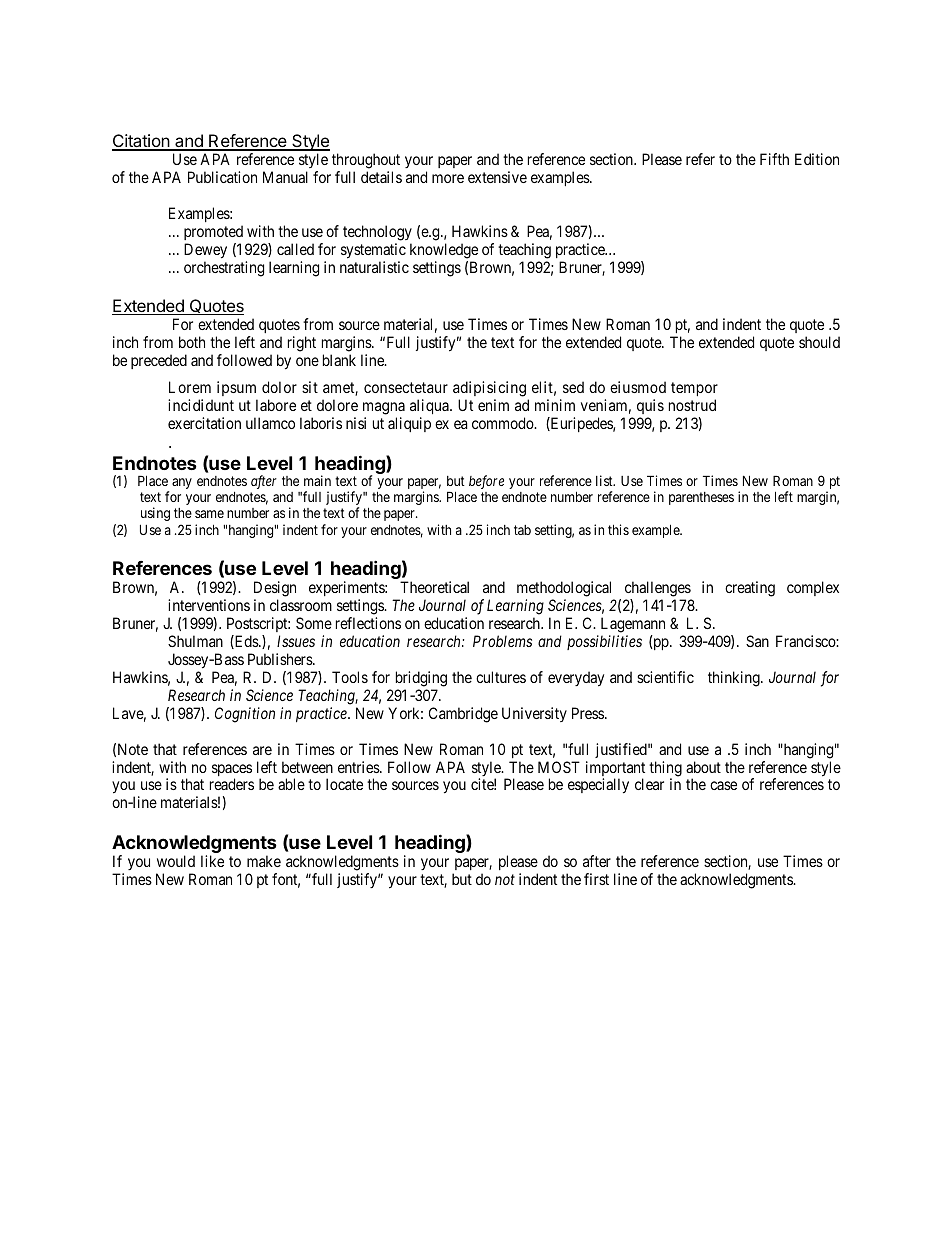 This screenshot has width=952, height=1233. What do you see at coordinates (486, 482) in the screenshot?
I see `before` at bounding box center [486, 482].
